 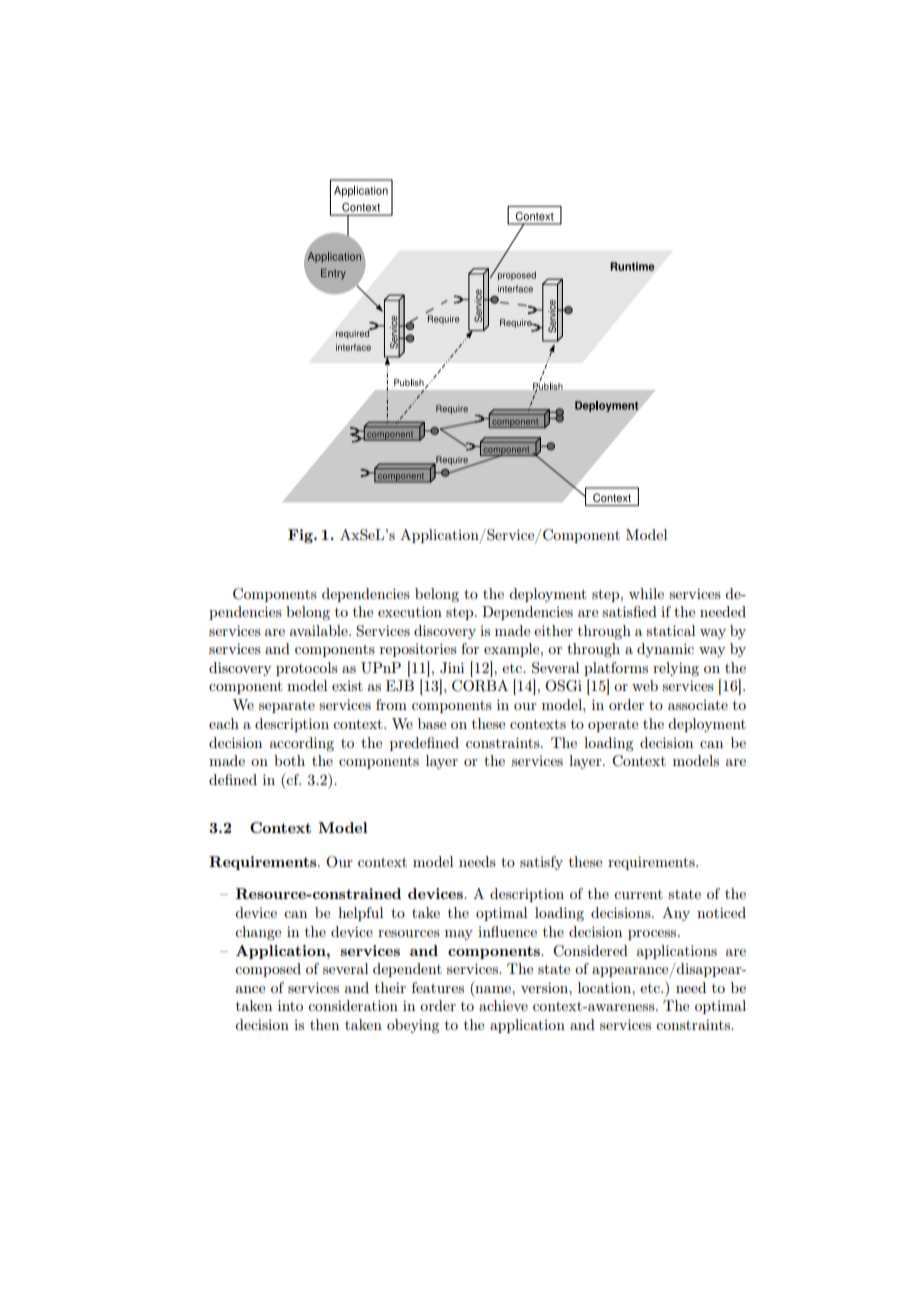 What do you see at coordinates (503, 1005) in the document?
I see `achieve` at bounding box center [503, 1005].
